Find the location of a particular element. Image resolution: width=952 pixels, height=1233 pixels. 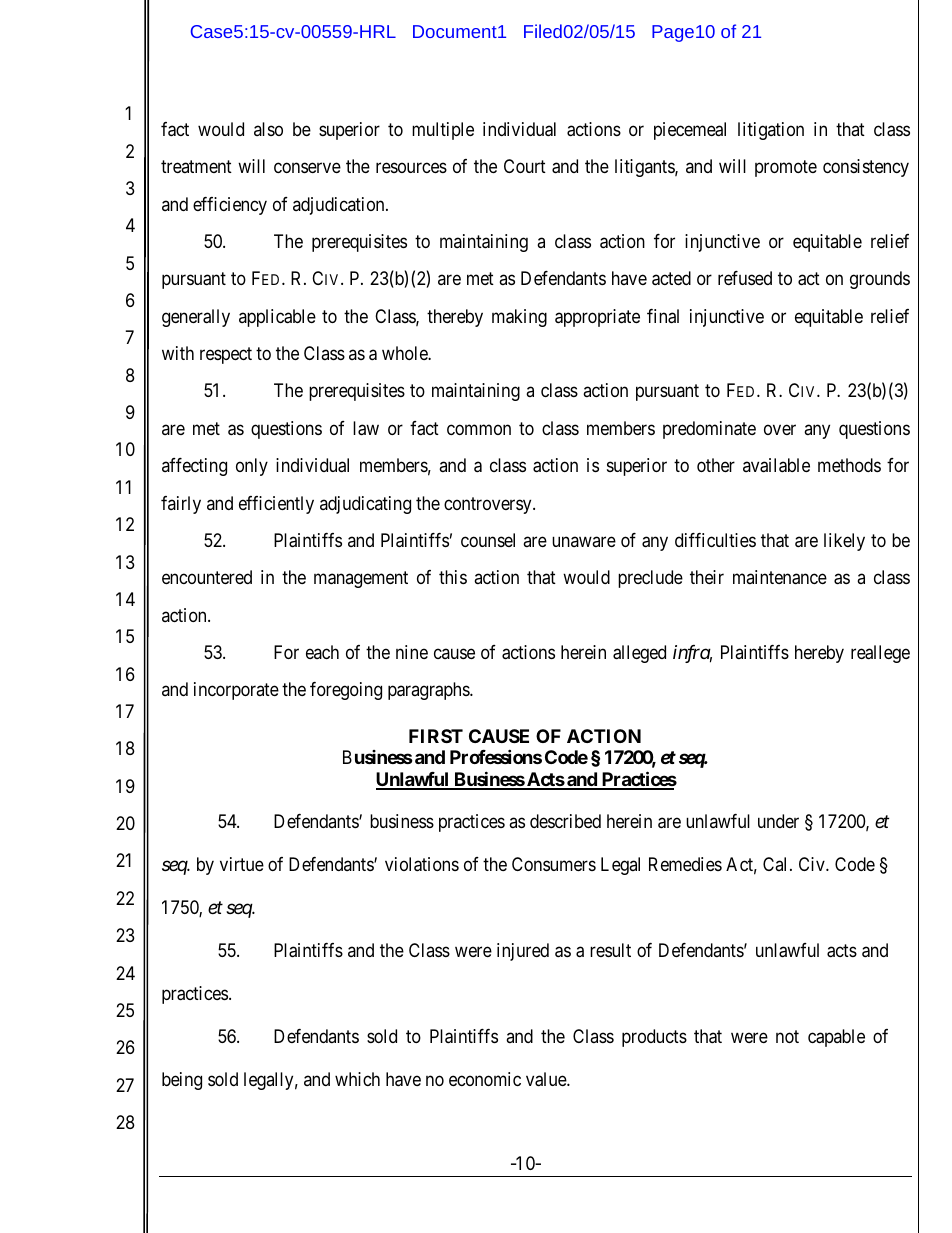

litigation is located at coordinates (771, 131).
